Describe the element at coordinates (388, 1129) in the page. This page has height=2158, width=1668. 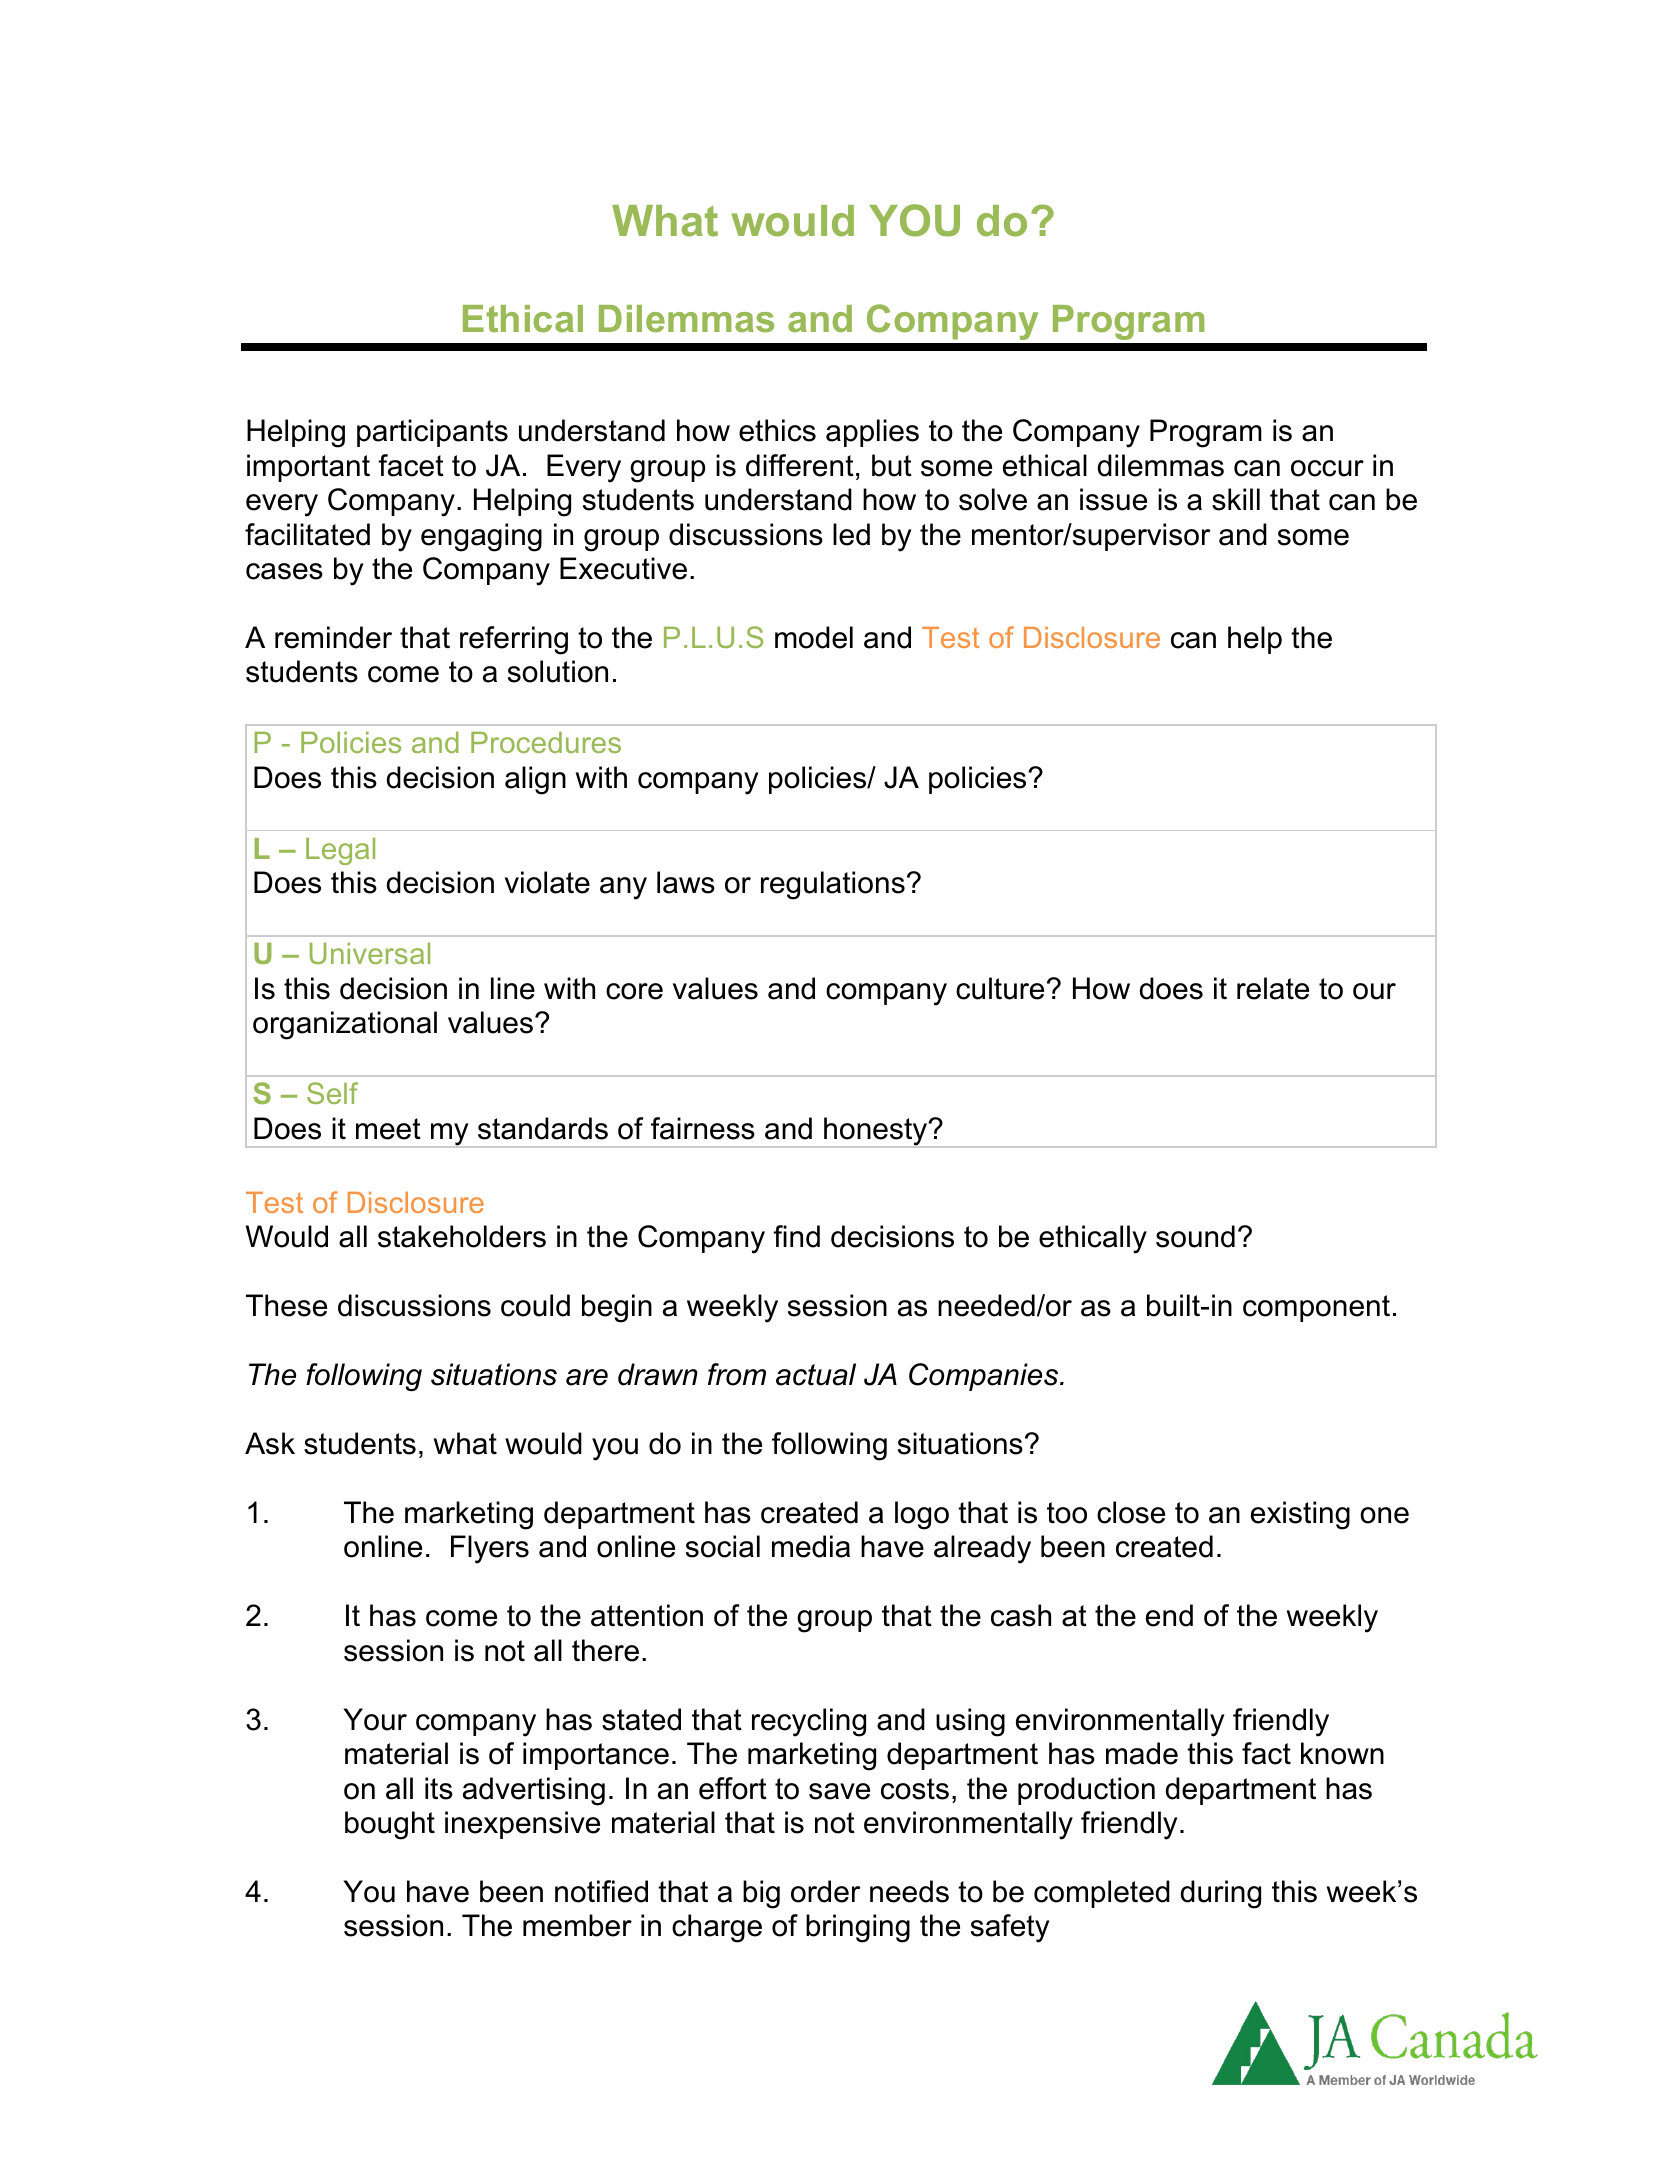
I see `meet` at that location.
